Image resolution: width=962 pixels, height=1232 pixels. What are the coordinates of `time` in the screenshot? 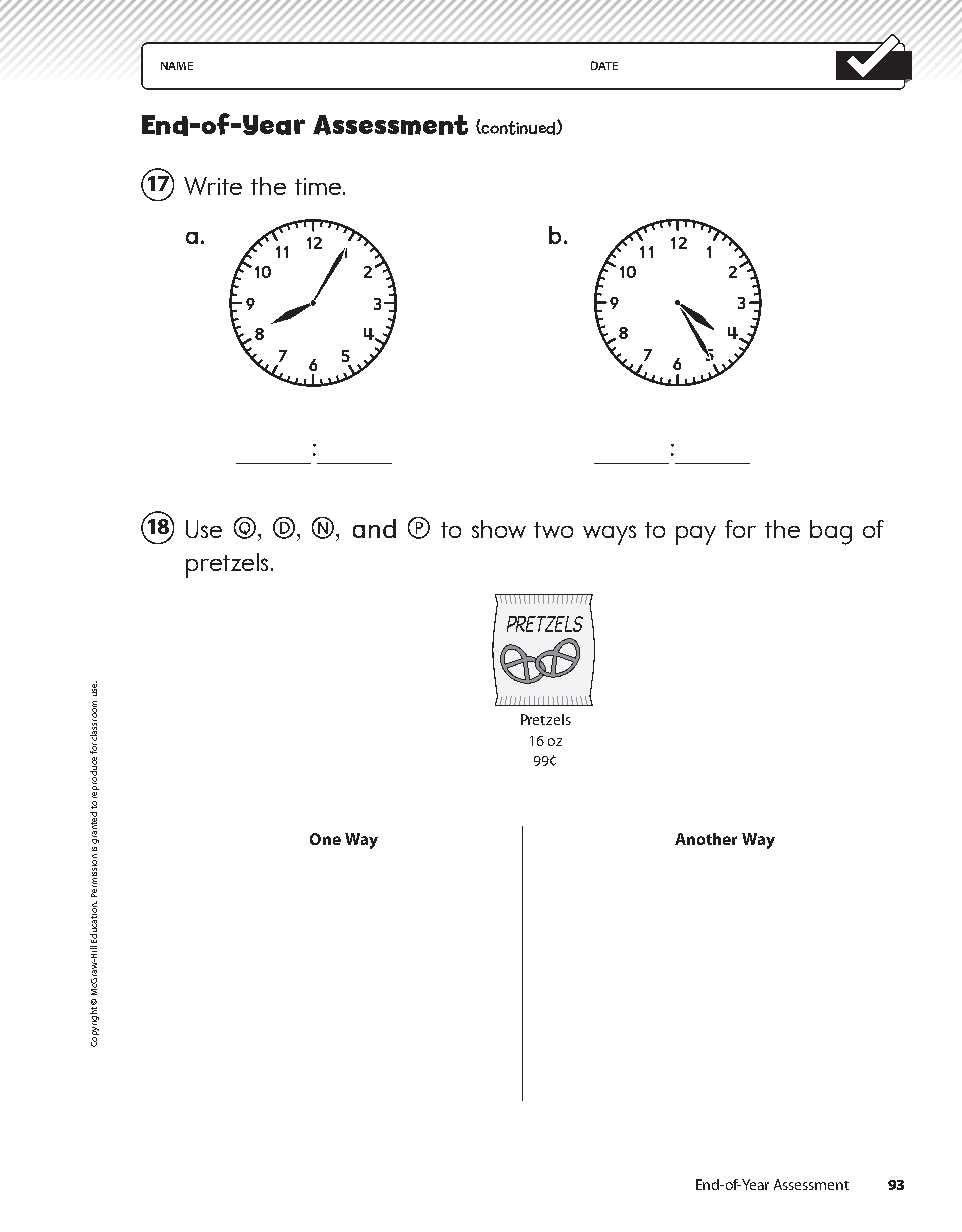 It's located at (319, 186).
